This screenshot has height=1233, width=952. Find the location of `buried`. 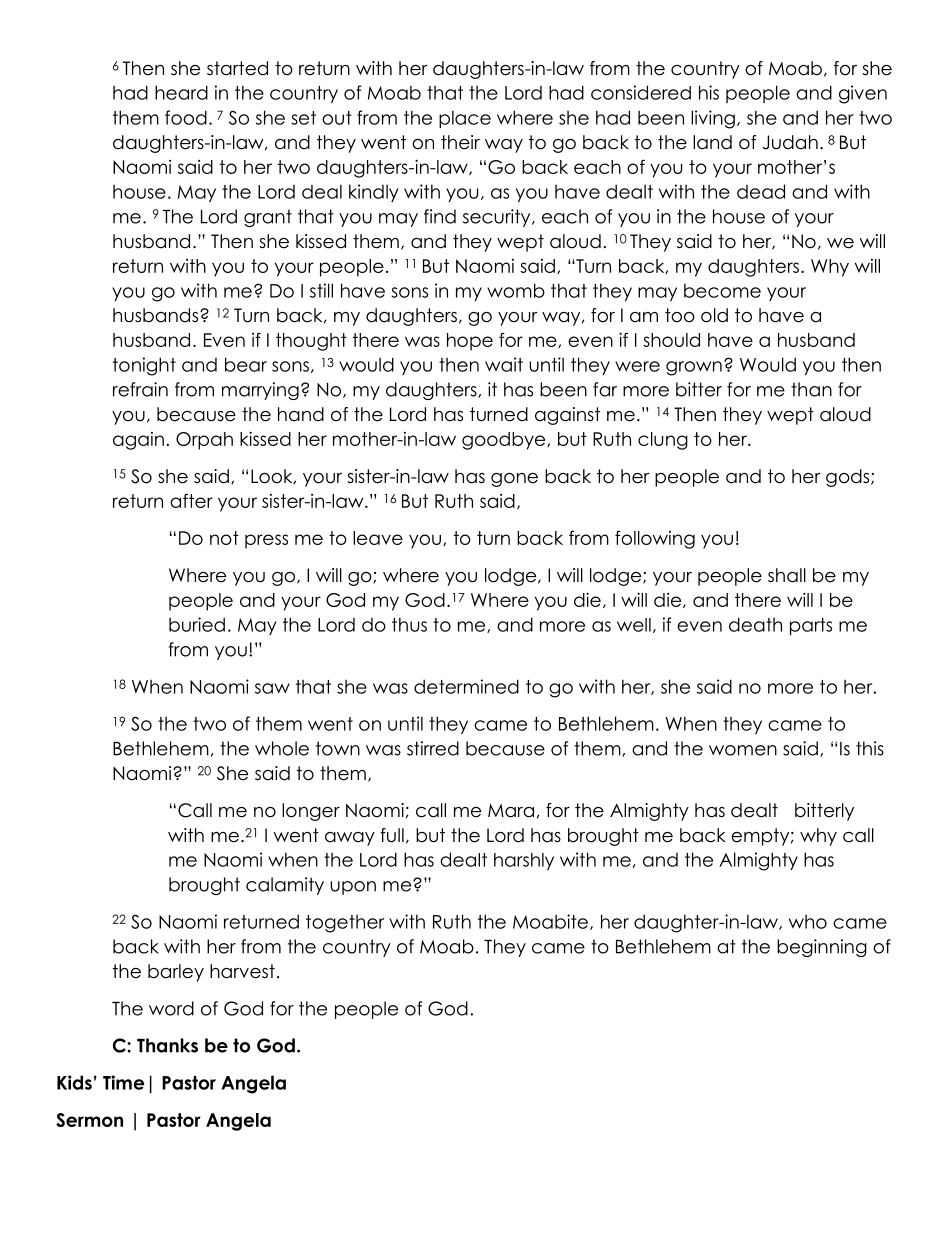

buried is located at coordinates (197, 624).
